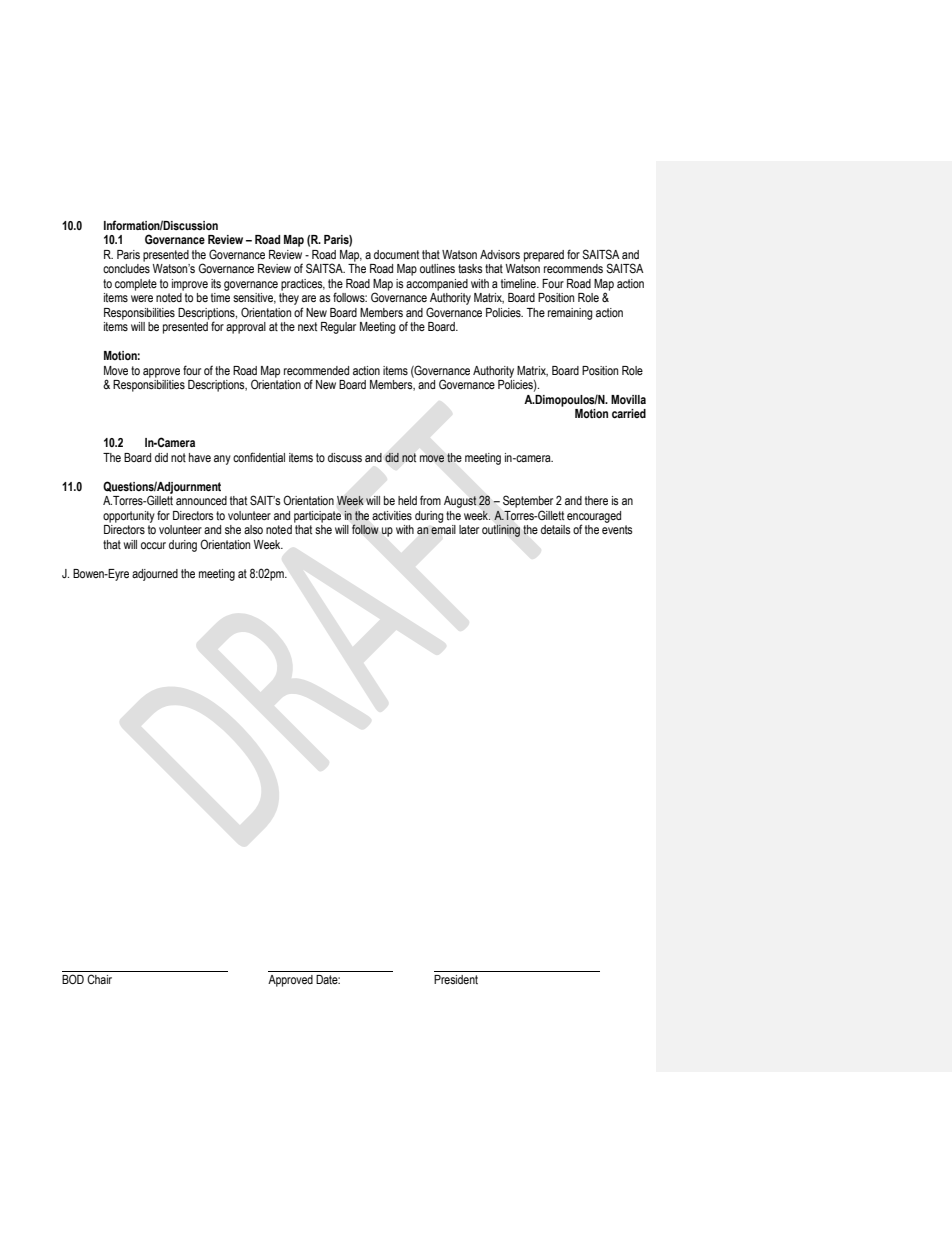 The image size is (952, 1233). I want to click on Chair, so click(99, 979).
